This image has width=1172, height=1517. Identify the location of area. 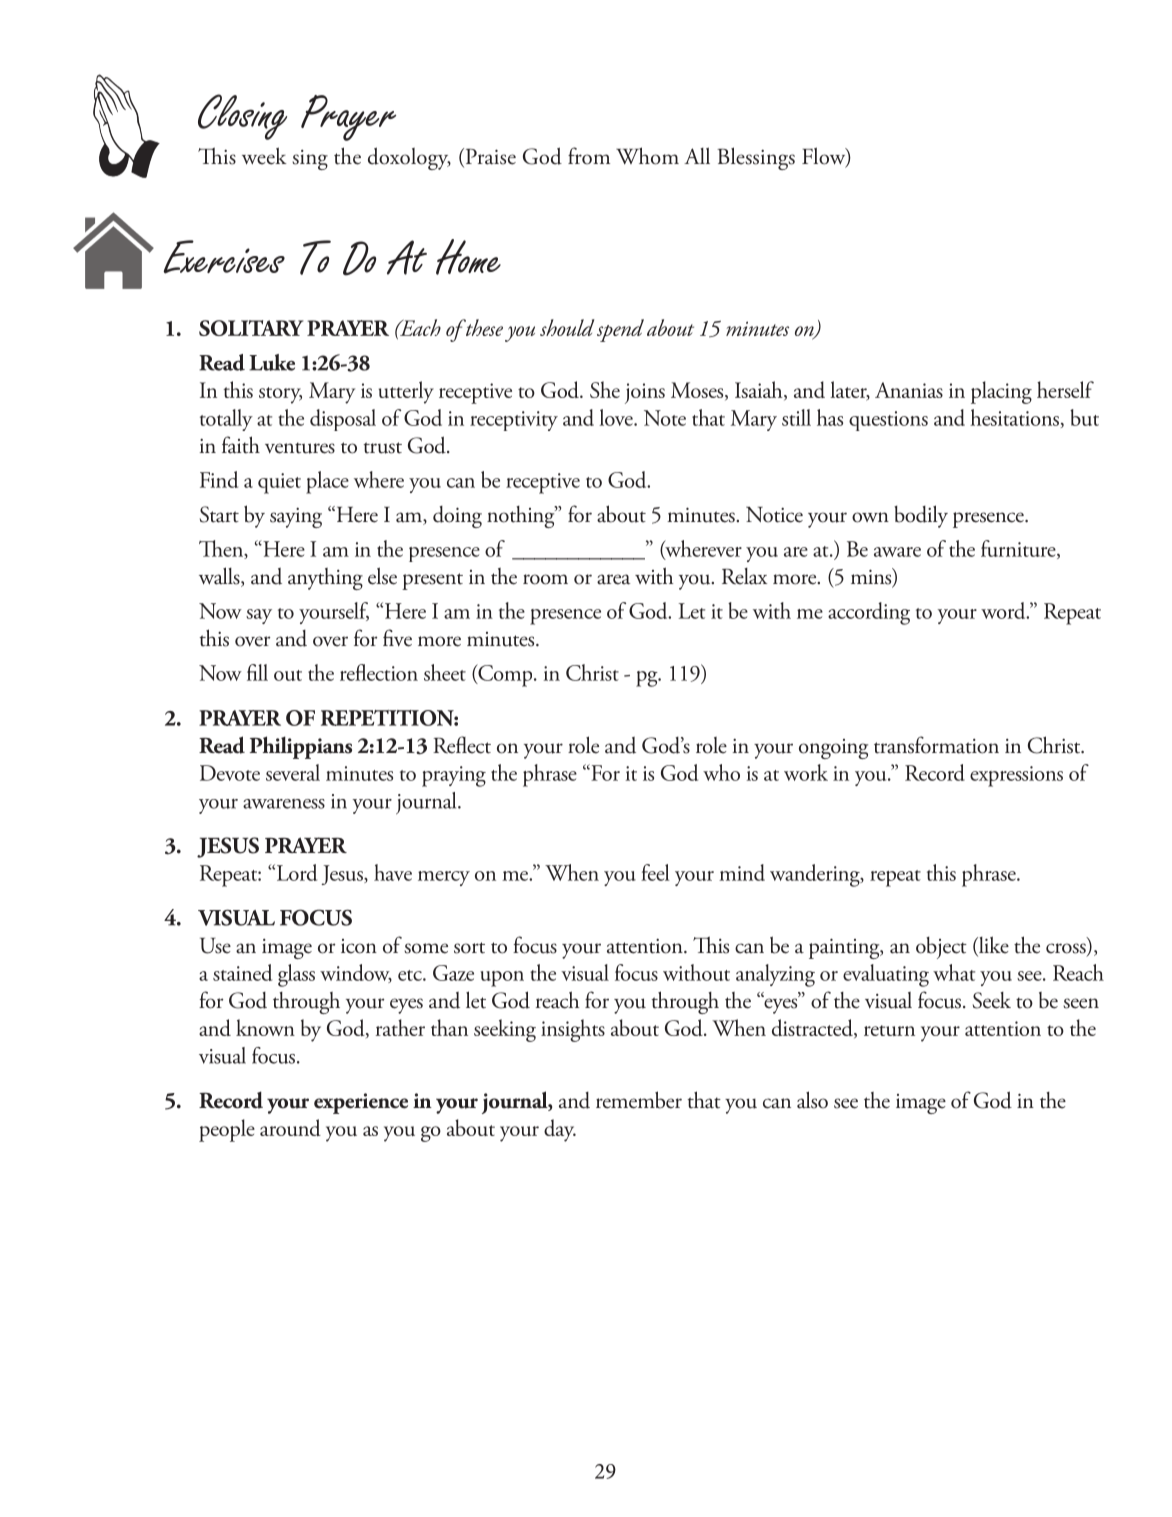
(613, 579).
